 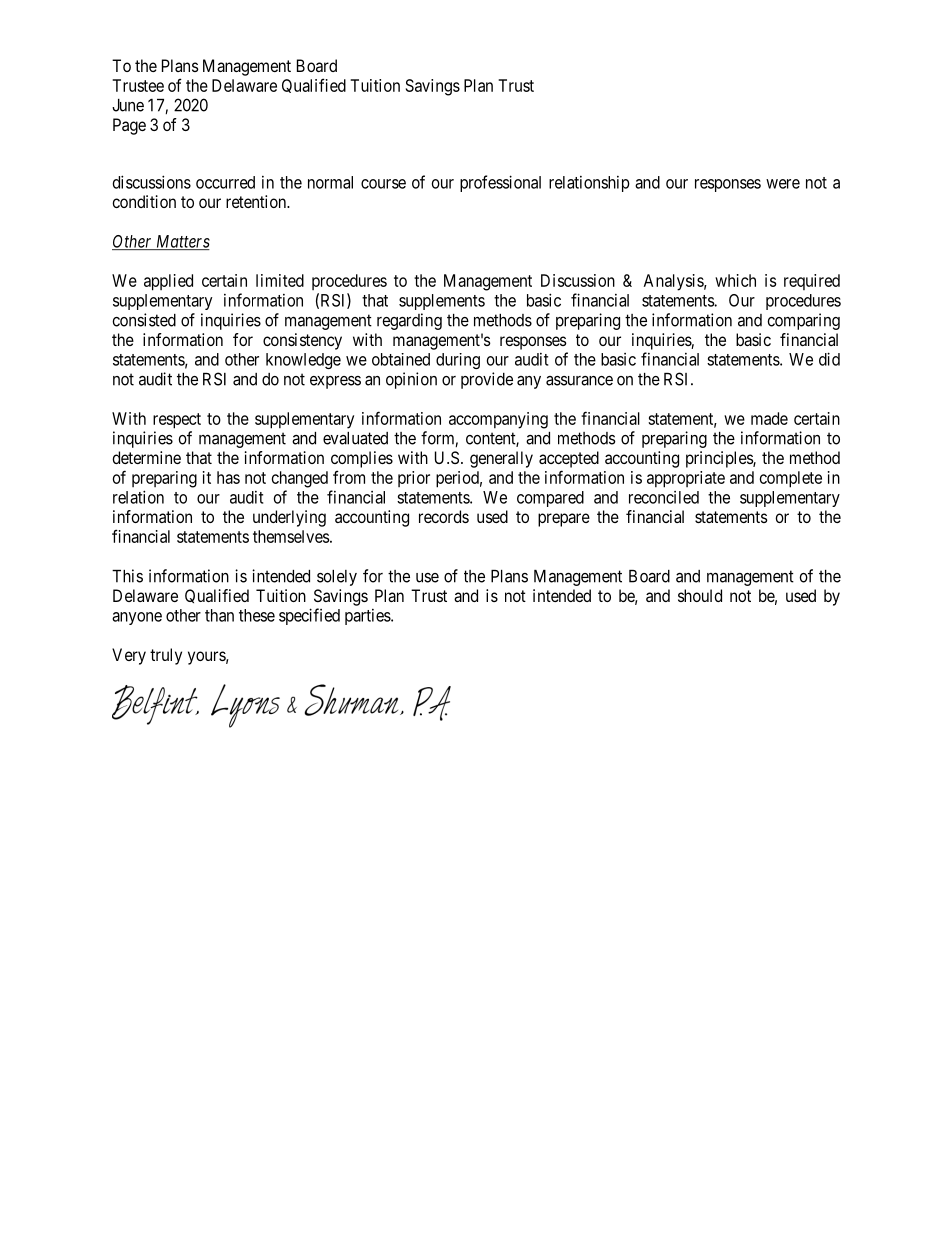 What do you see at coordinates (368, 617) in the screenshot?
I see `parties` at bounding box center [368, 617].
